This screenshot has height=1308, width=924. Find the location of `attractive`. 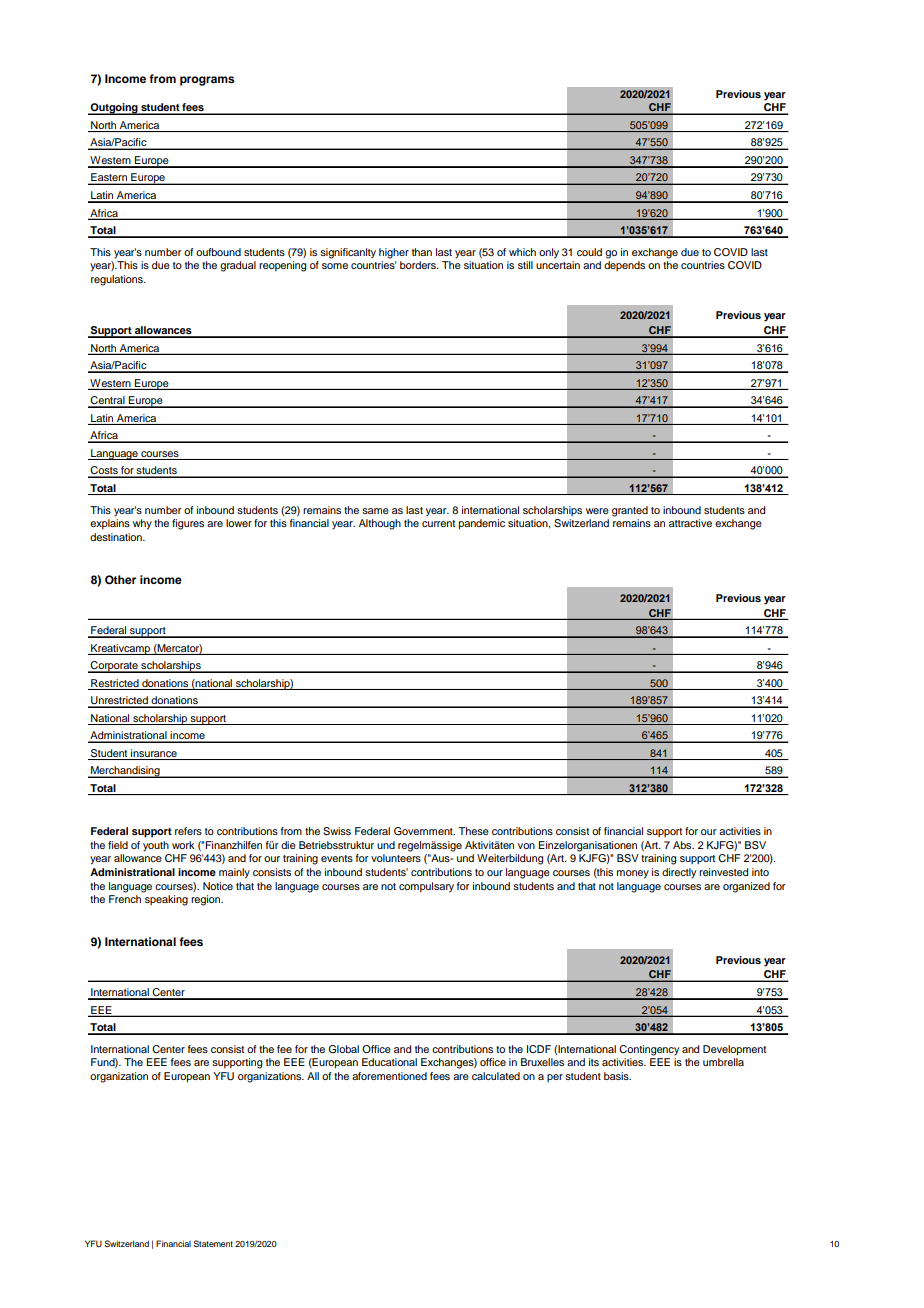

attractive is located at coordinates (690, 523).
